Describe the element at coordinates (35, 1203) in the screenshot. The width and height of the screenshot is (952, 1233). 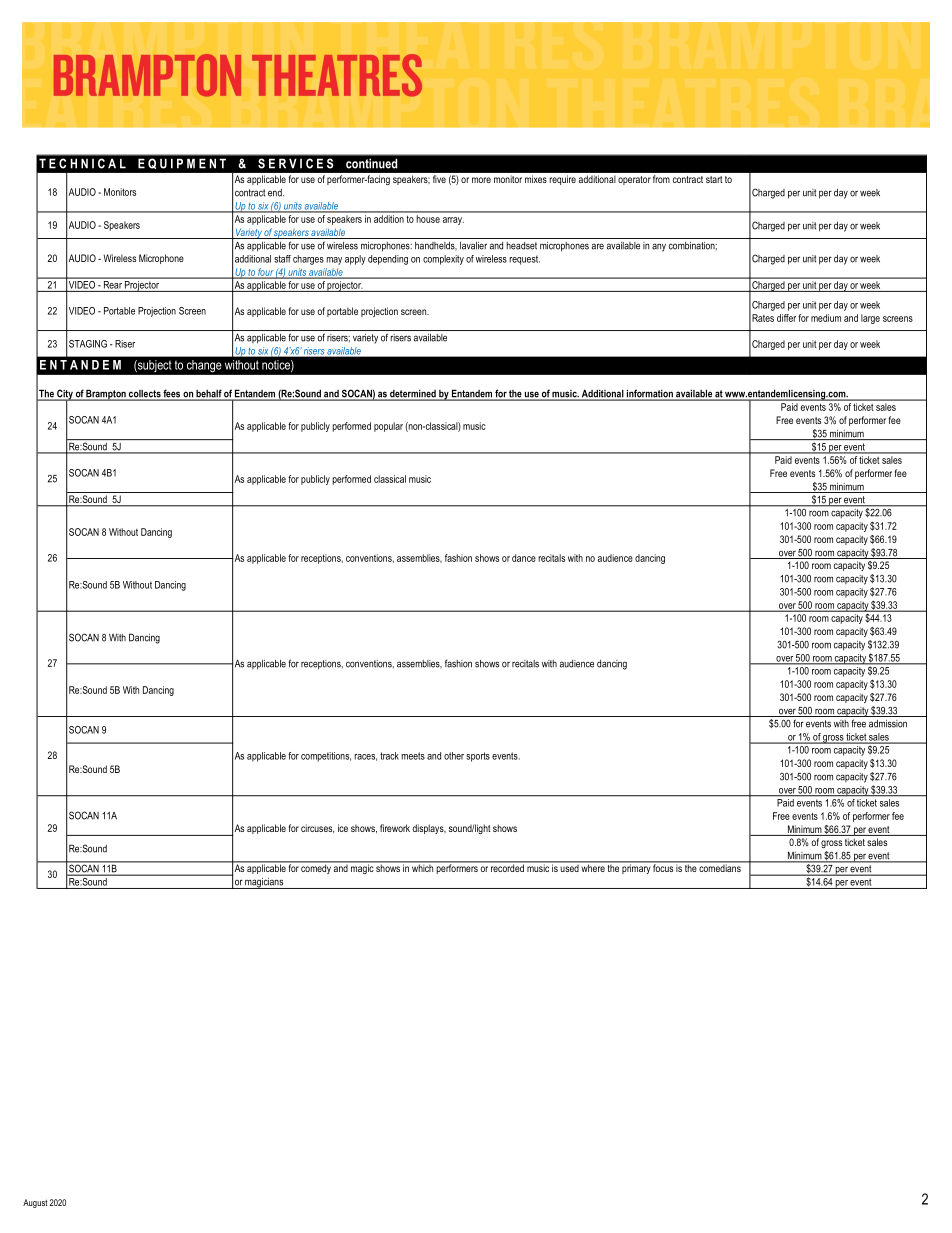
I see `August` at that location.
